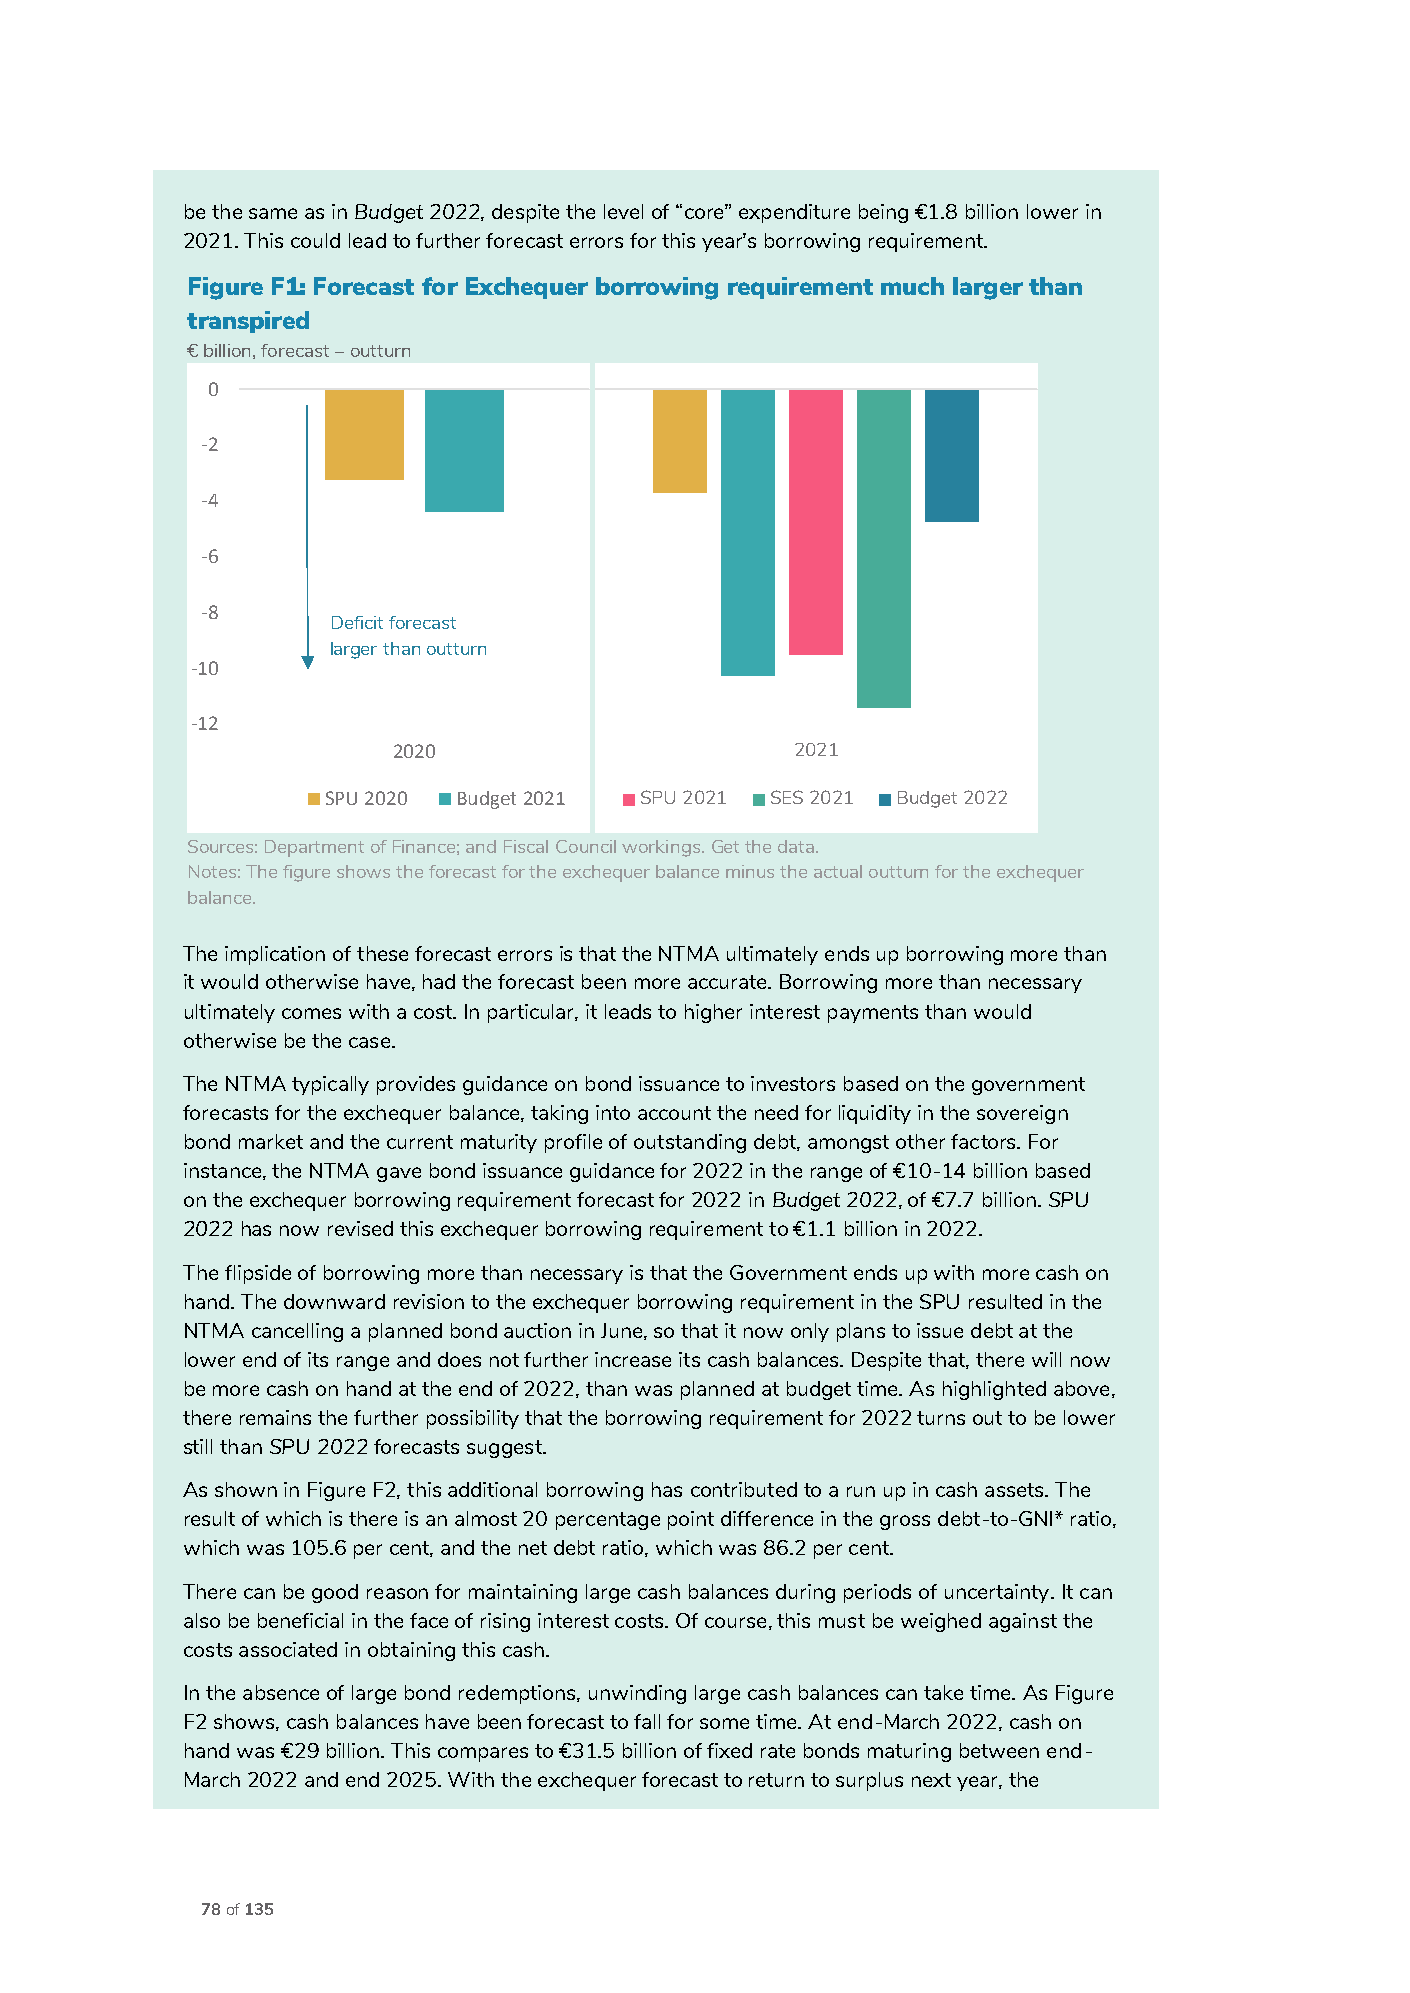  Describe the element at coordinates (873, 1014) in the screenshot. I see `payments` at that location.
